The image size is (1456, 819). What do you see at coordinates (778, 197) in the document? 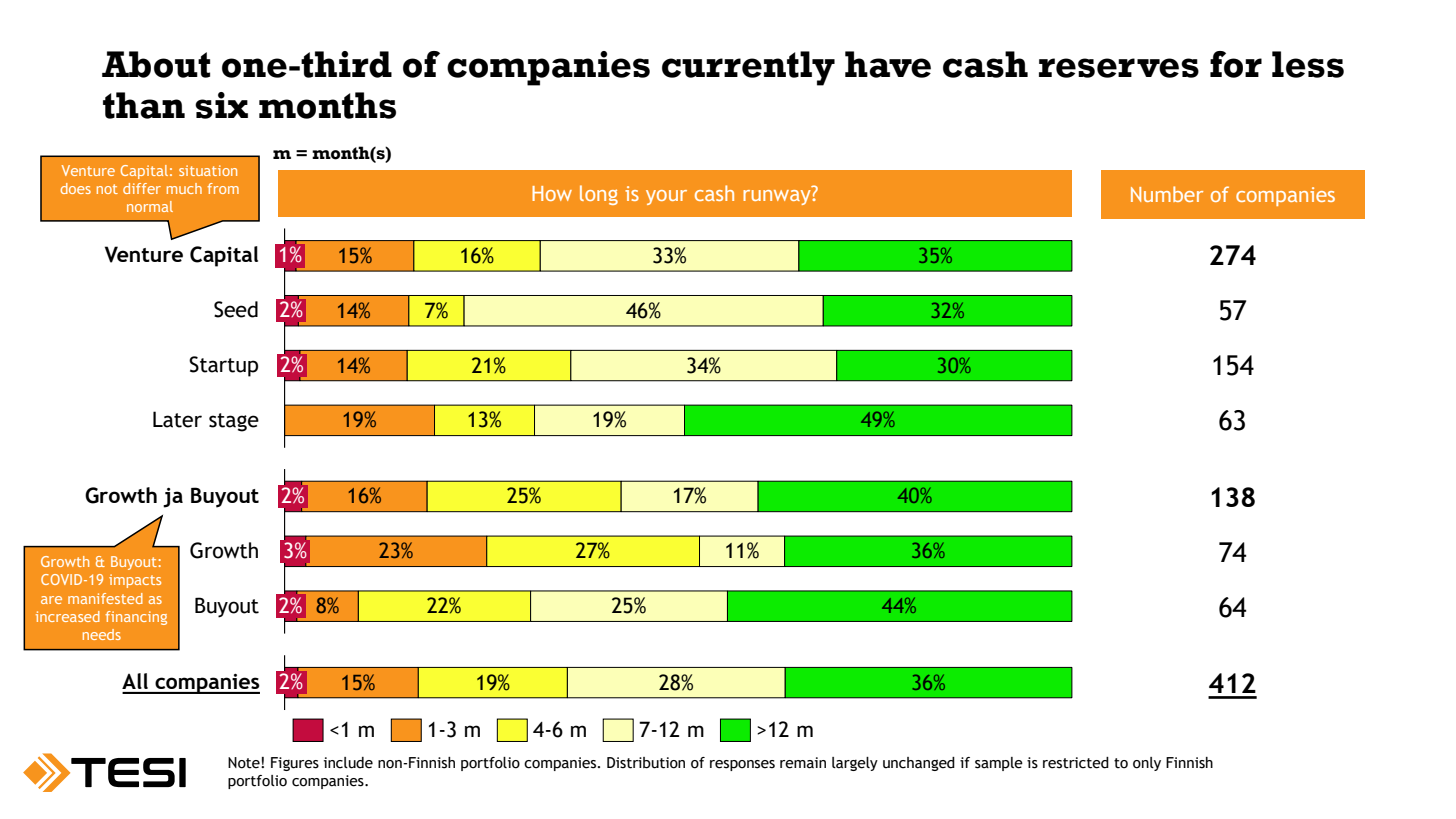
I see `runway` at bounding box center [778, 197].
